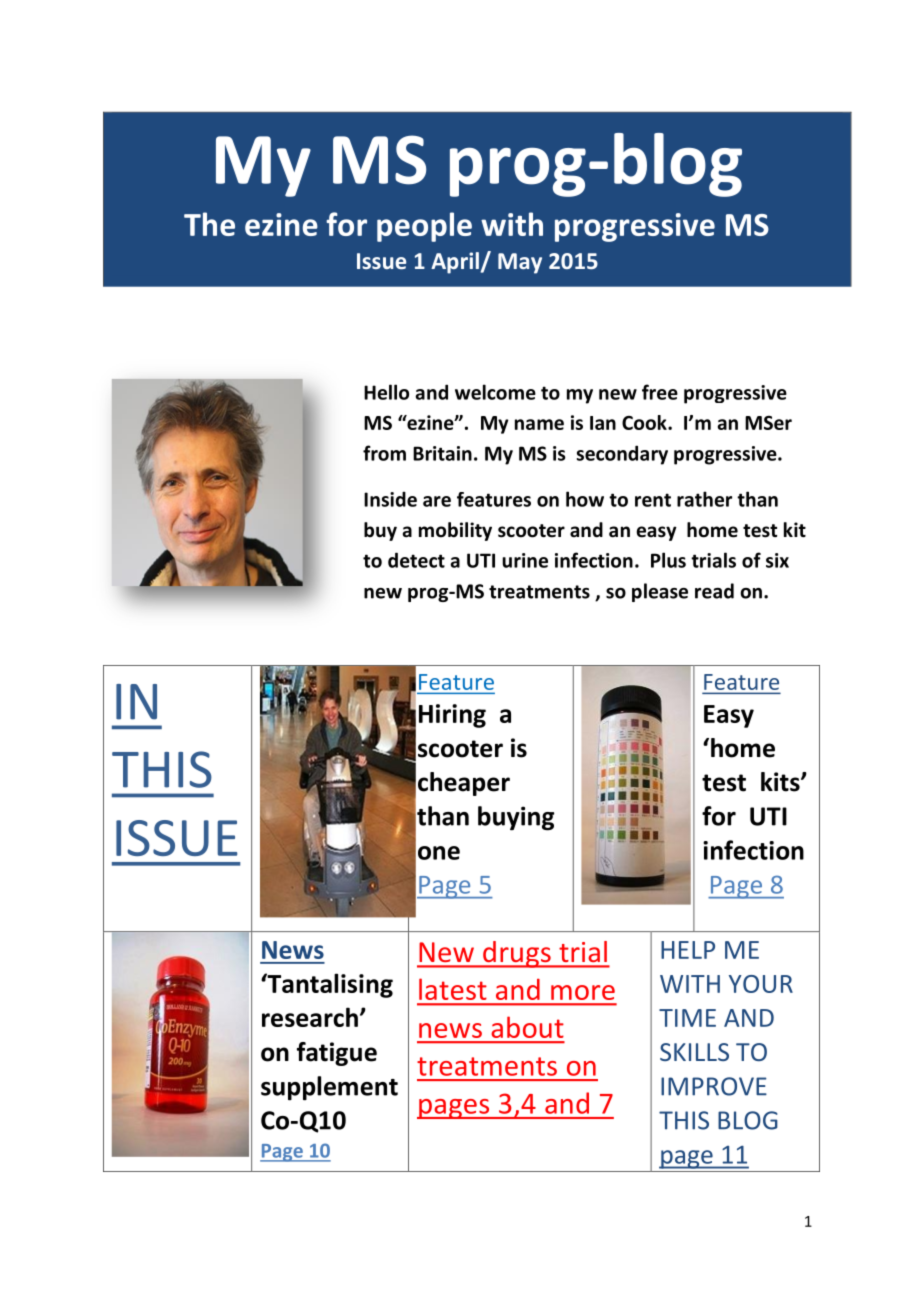 The image size is (924, 1307). What do you see at coordinates (714, 1086) in the screenshot?
I see `IMPROVE` at bounding box center [714, 1086].
